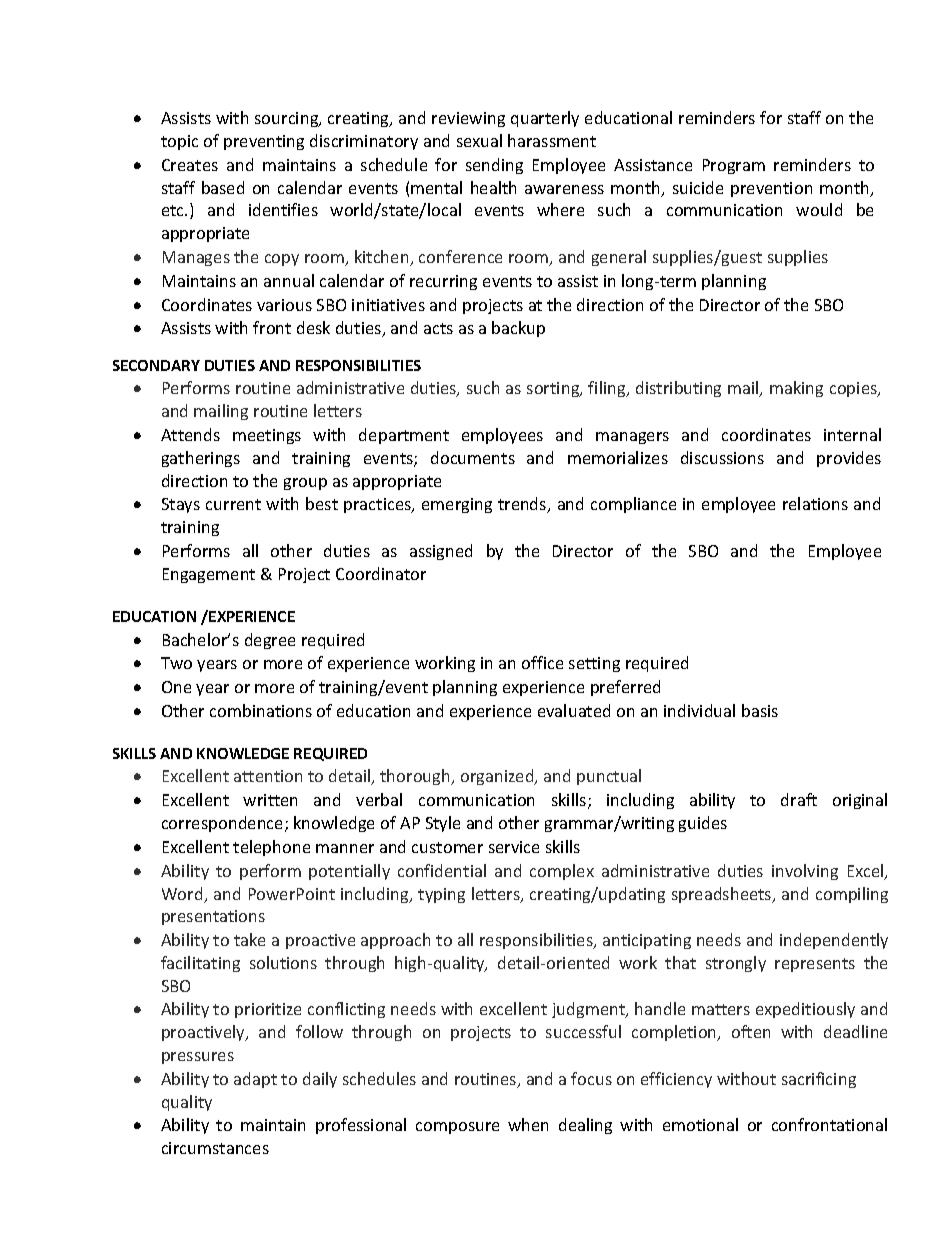 The width and height of the document is (952, 1233). What do you see at coordinates (494, 166) in the document?
I see `sending` at bounding box center [494, 166].
